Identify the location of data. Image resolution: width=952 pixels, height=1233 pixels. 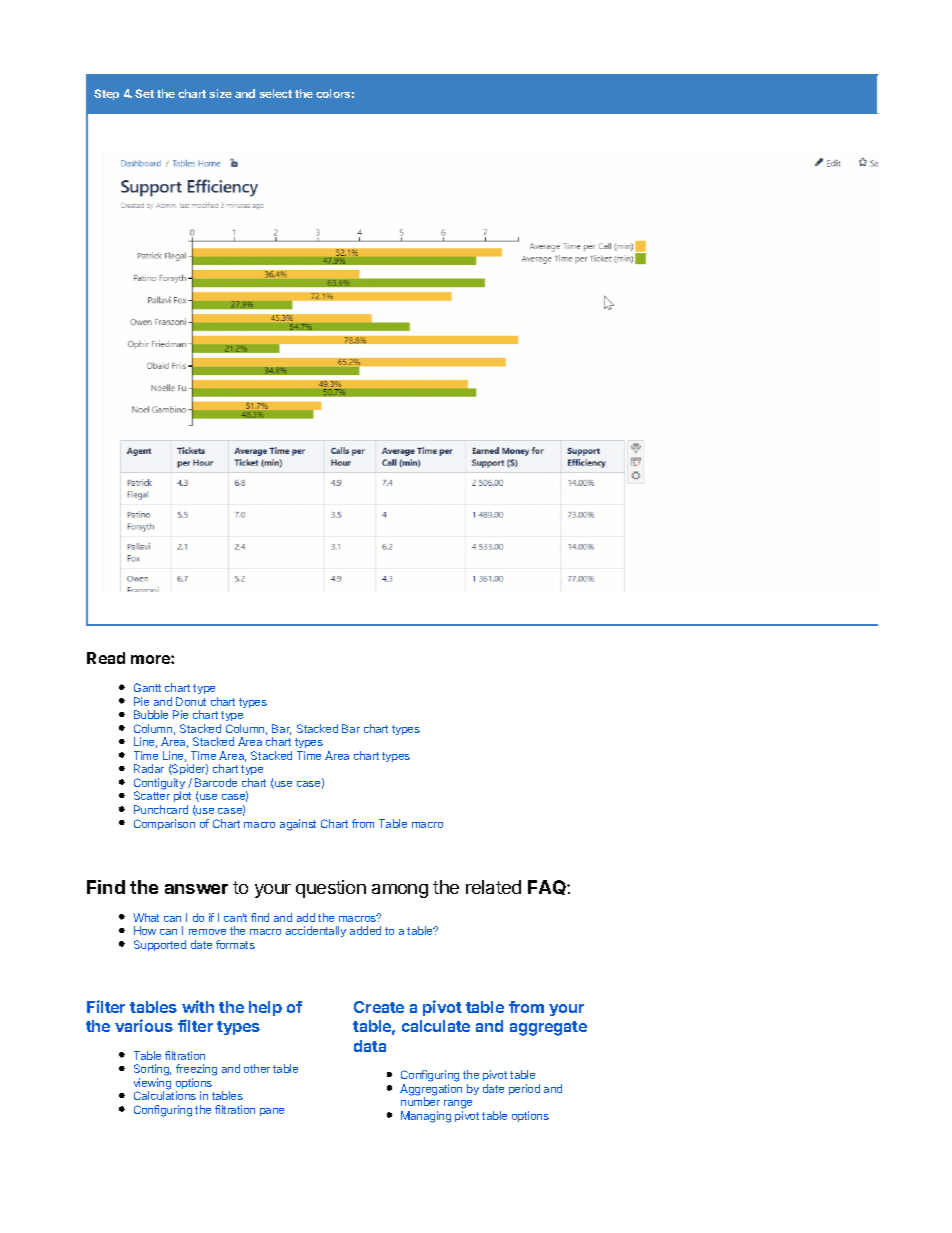
(370, 1046).
